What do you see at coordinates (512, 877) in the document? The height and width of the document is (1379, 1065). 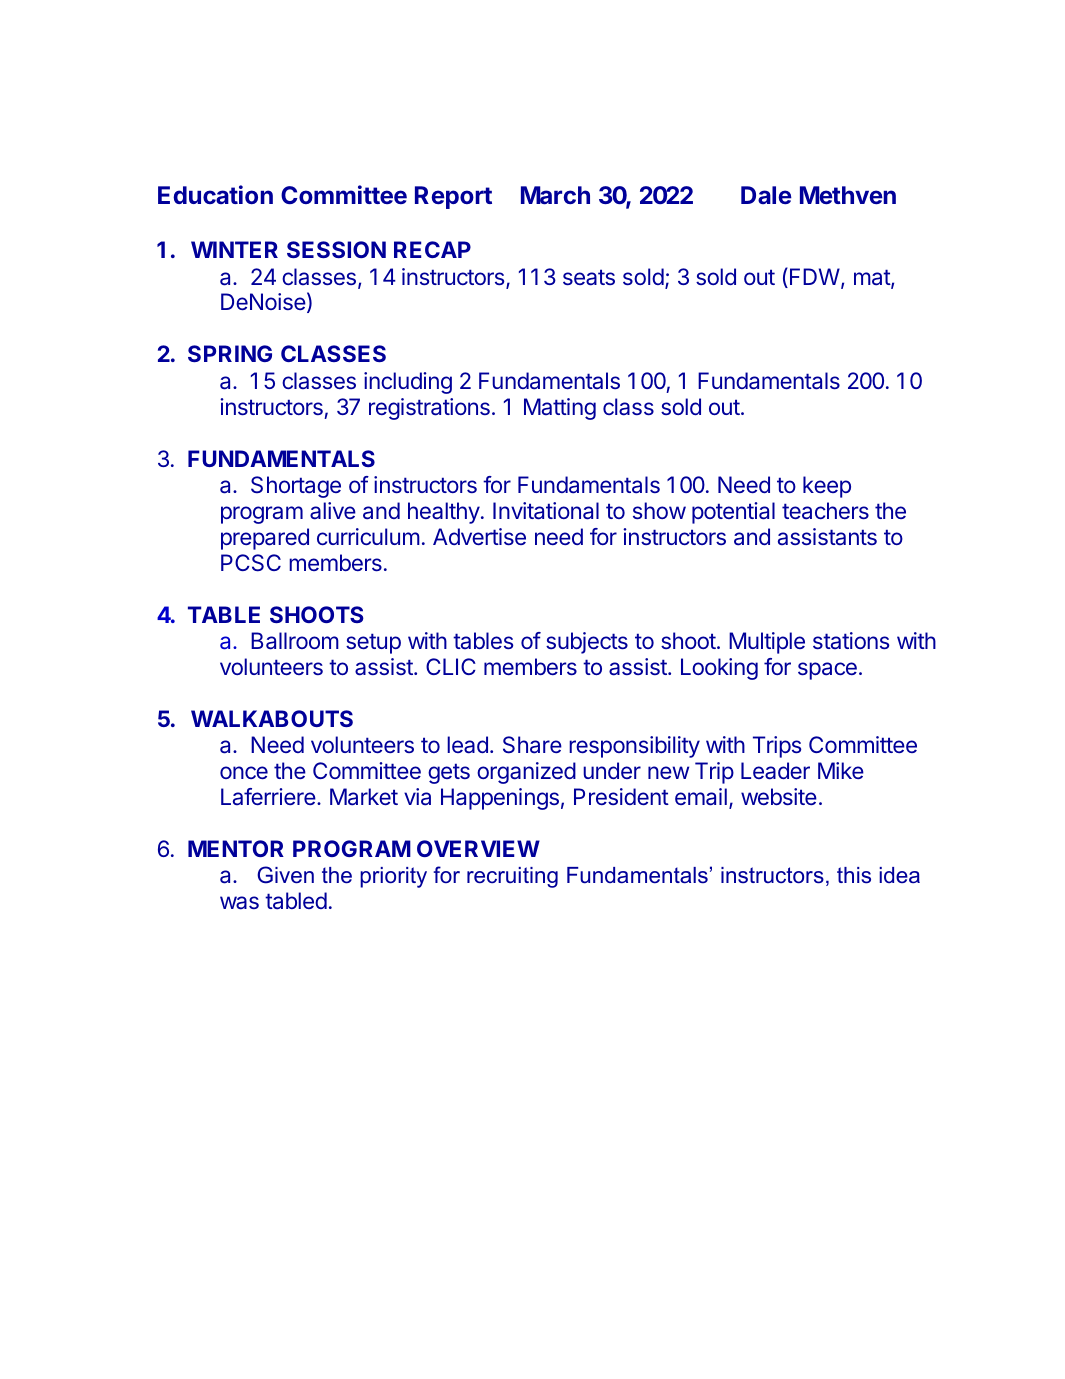 I see `recruiting` at bounding box center [512, 877].
